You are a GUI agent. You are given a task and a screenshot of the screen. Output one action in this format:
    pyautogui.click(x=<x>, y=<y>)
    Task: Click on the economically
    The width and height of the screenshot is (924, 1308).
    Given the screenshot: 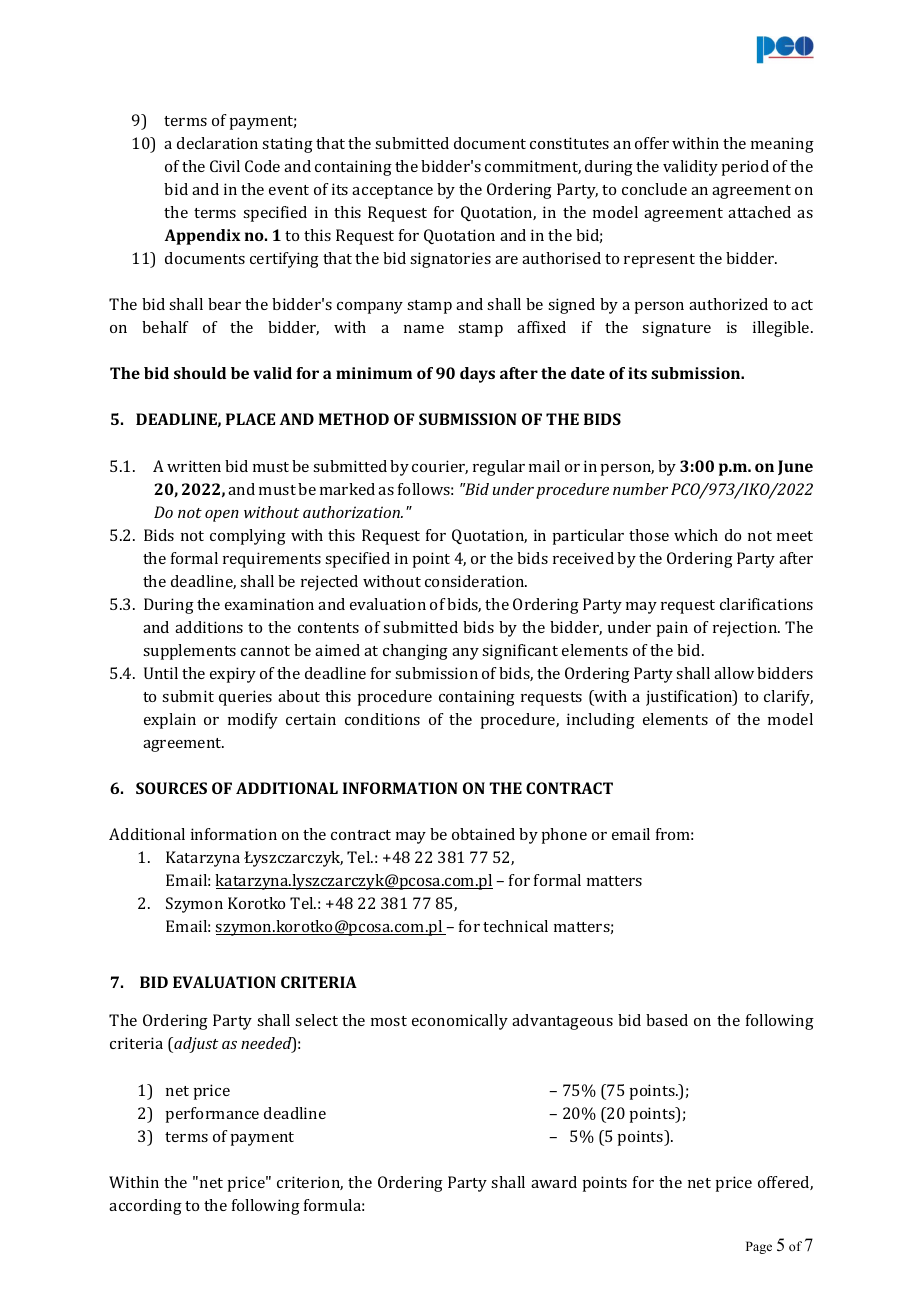 What is the action you would take?
    pyautogui.click(x=460, y=1022)
